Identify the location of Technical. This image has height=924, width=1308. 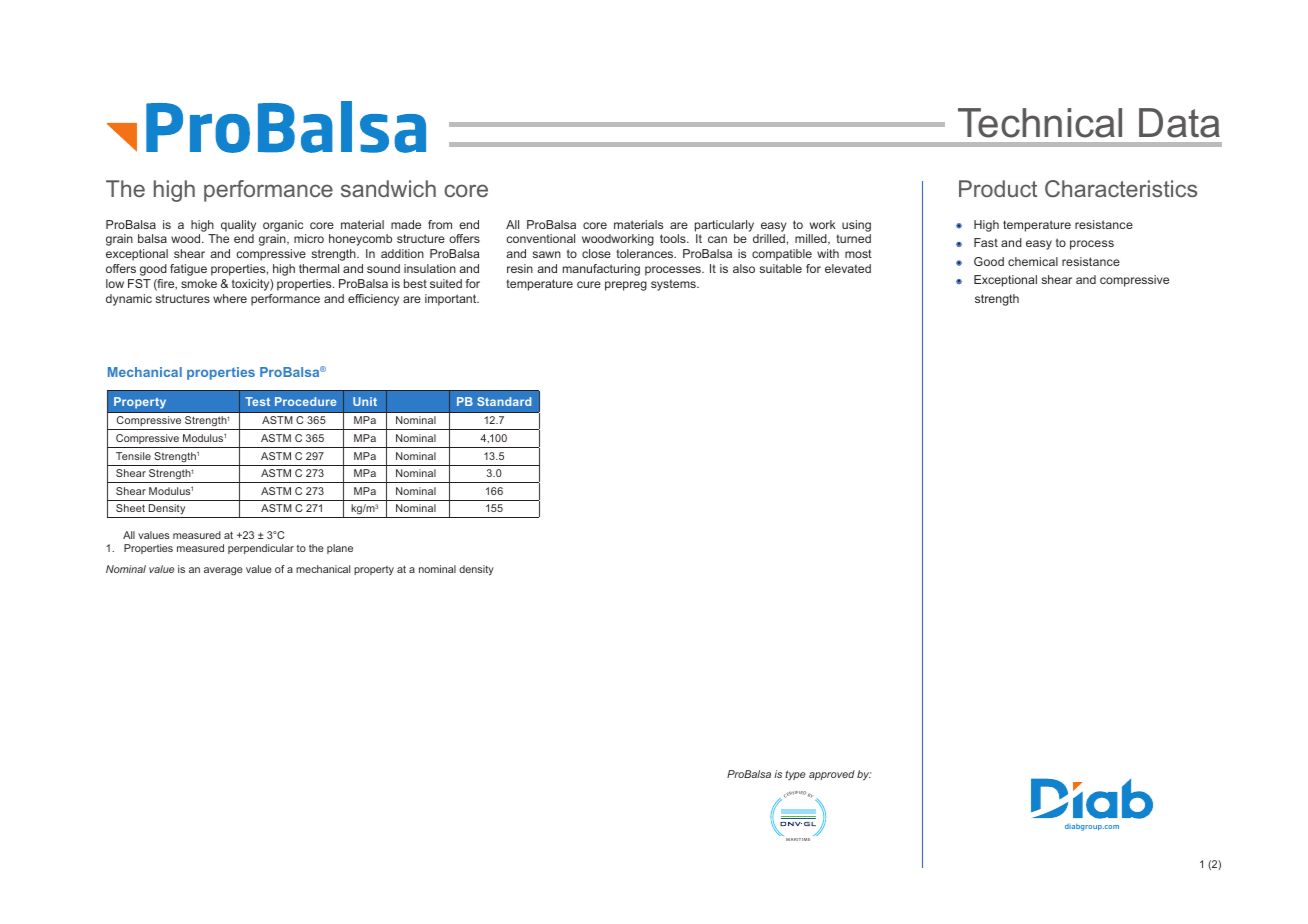
(1040, 123).
